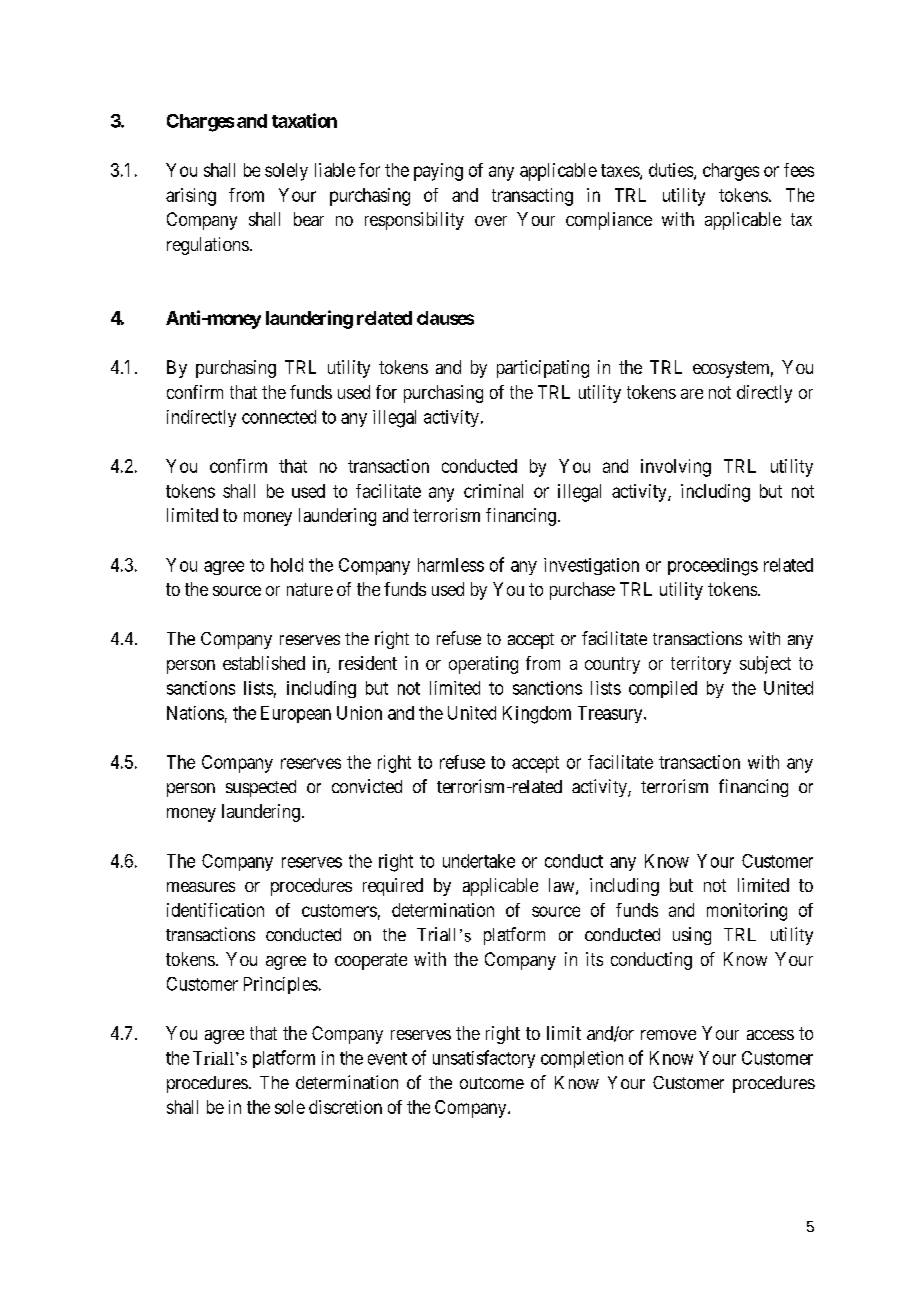 The height and width of the screenshot is (1308, 924). I want to click on paying, so click(438, 172).
